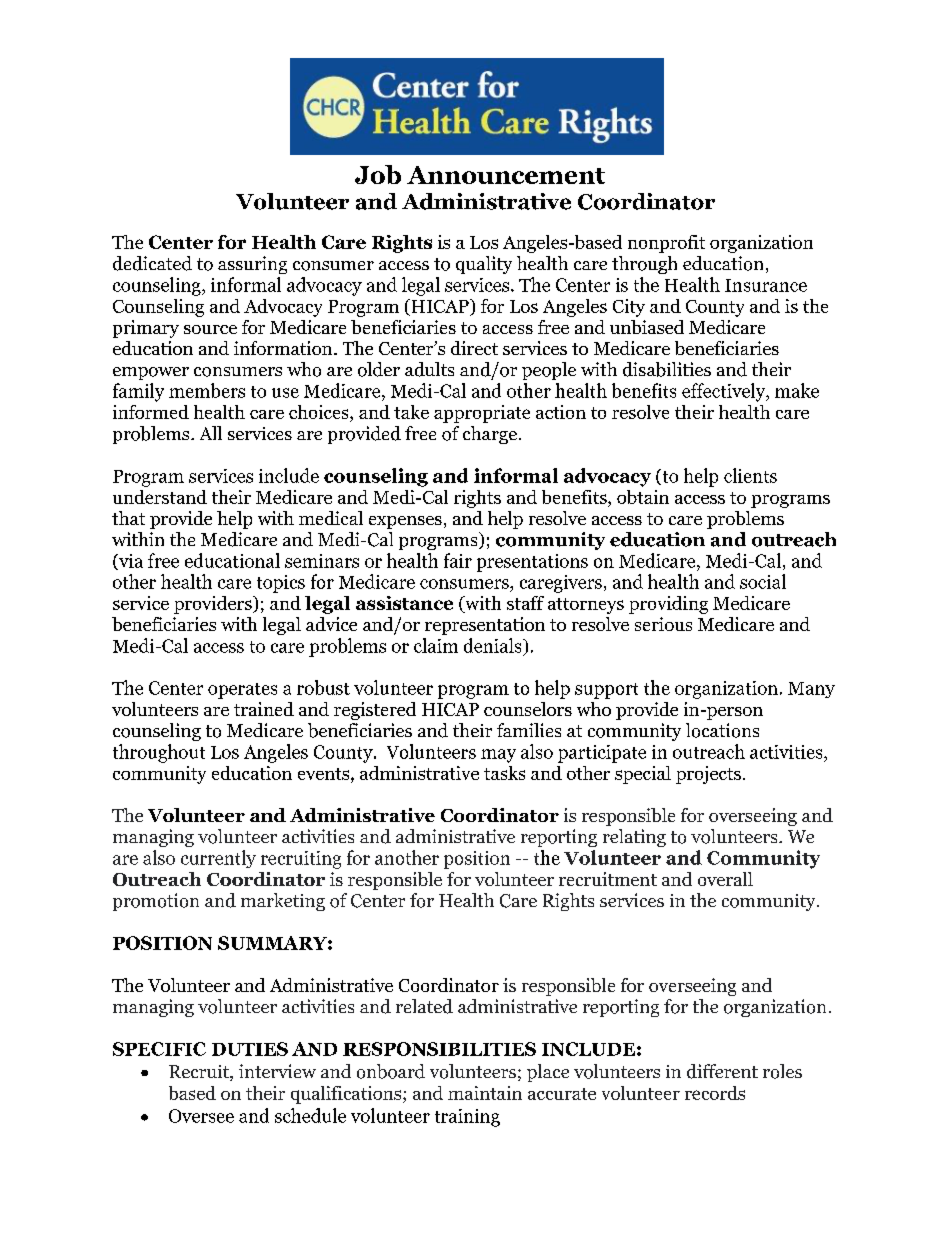 Image resolution: width=952 pixels, height=1233 pixels. I want to click on expenses, so click(405, 522).
